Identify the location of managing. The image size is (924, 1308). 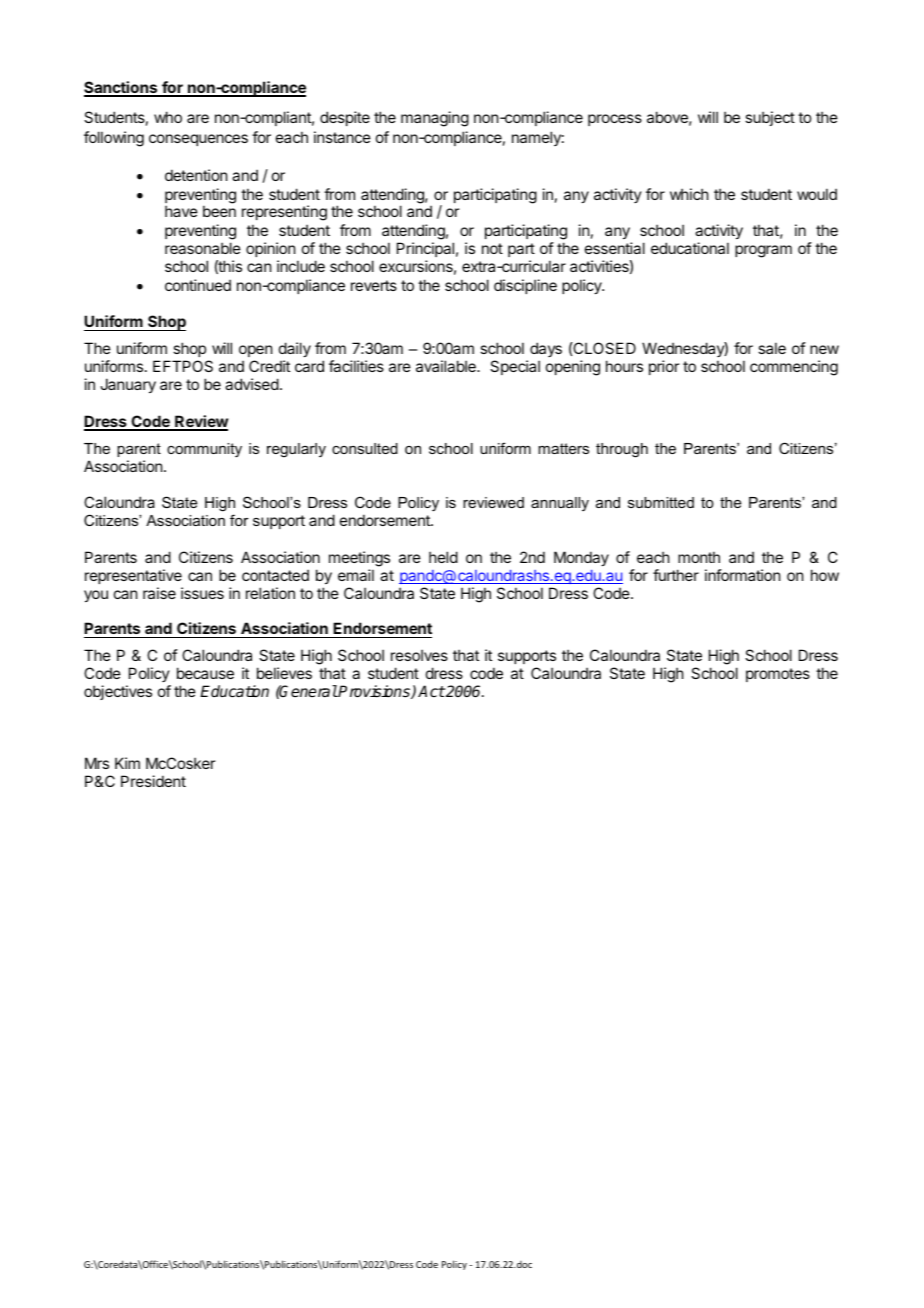
(435, 119).
